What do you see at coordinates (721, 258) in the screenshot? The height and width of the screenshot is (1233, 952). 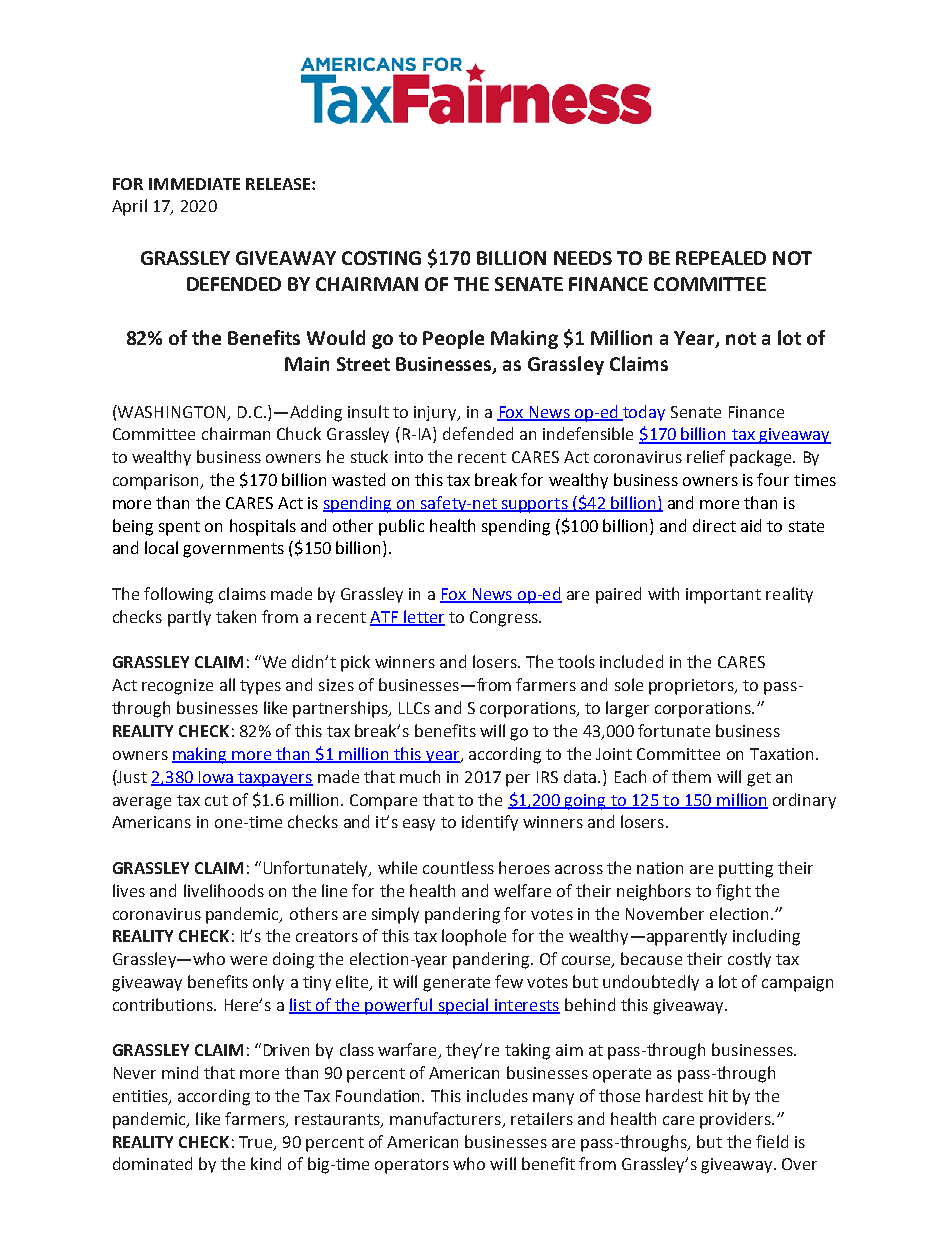 I see `REPEALED` at bounding box center [721, 258].
